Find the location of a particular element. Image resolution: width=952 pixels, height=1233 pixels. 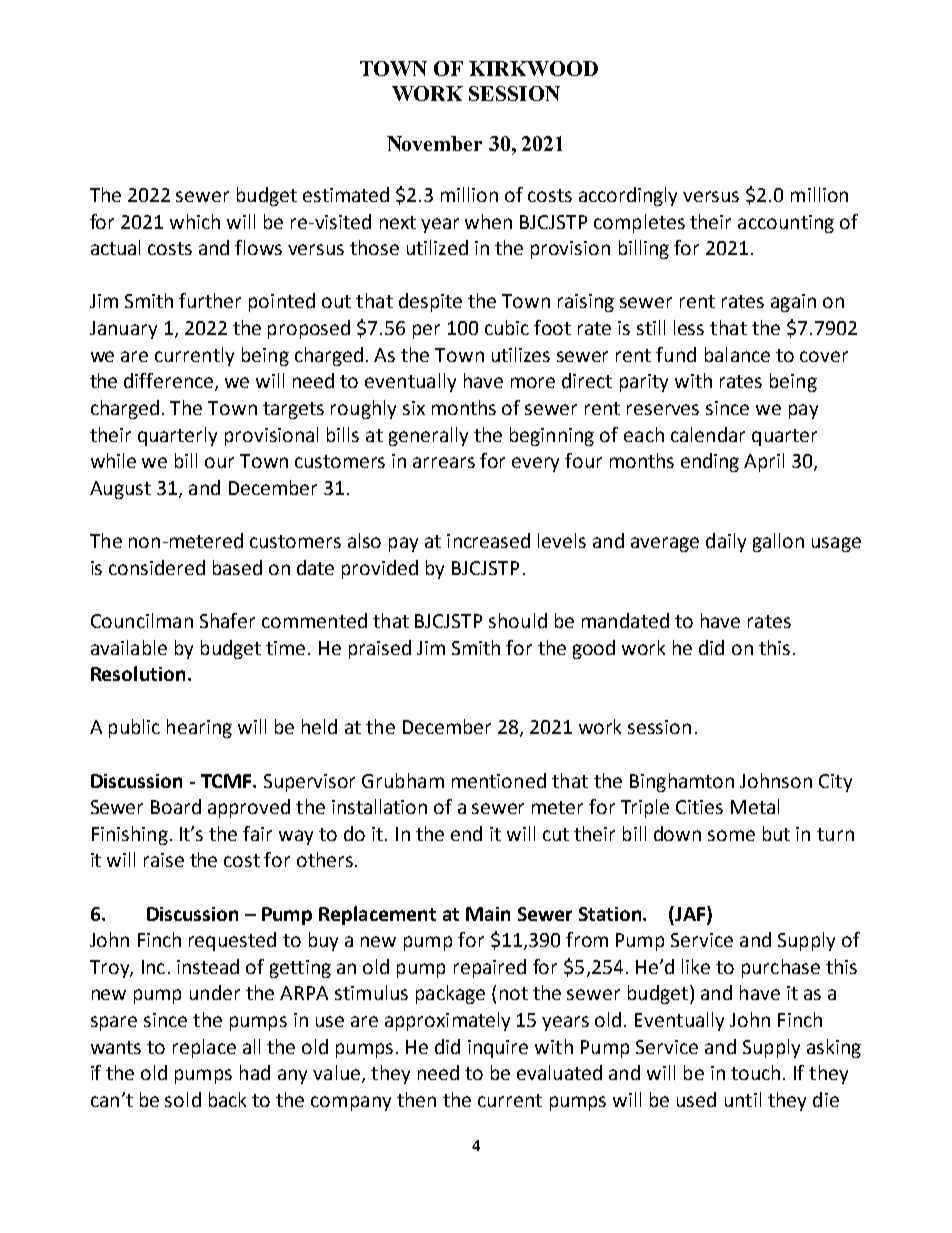

generally is located at coordinates (428, 436).
